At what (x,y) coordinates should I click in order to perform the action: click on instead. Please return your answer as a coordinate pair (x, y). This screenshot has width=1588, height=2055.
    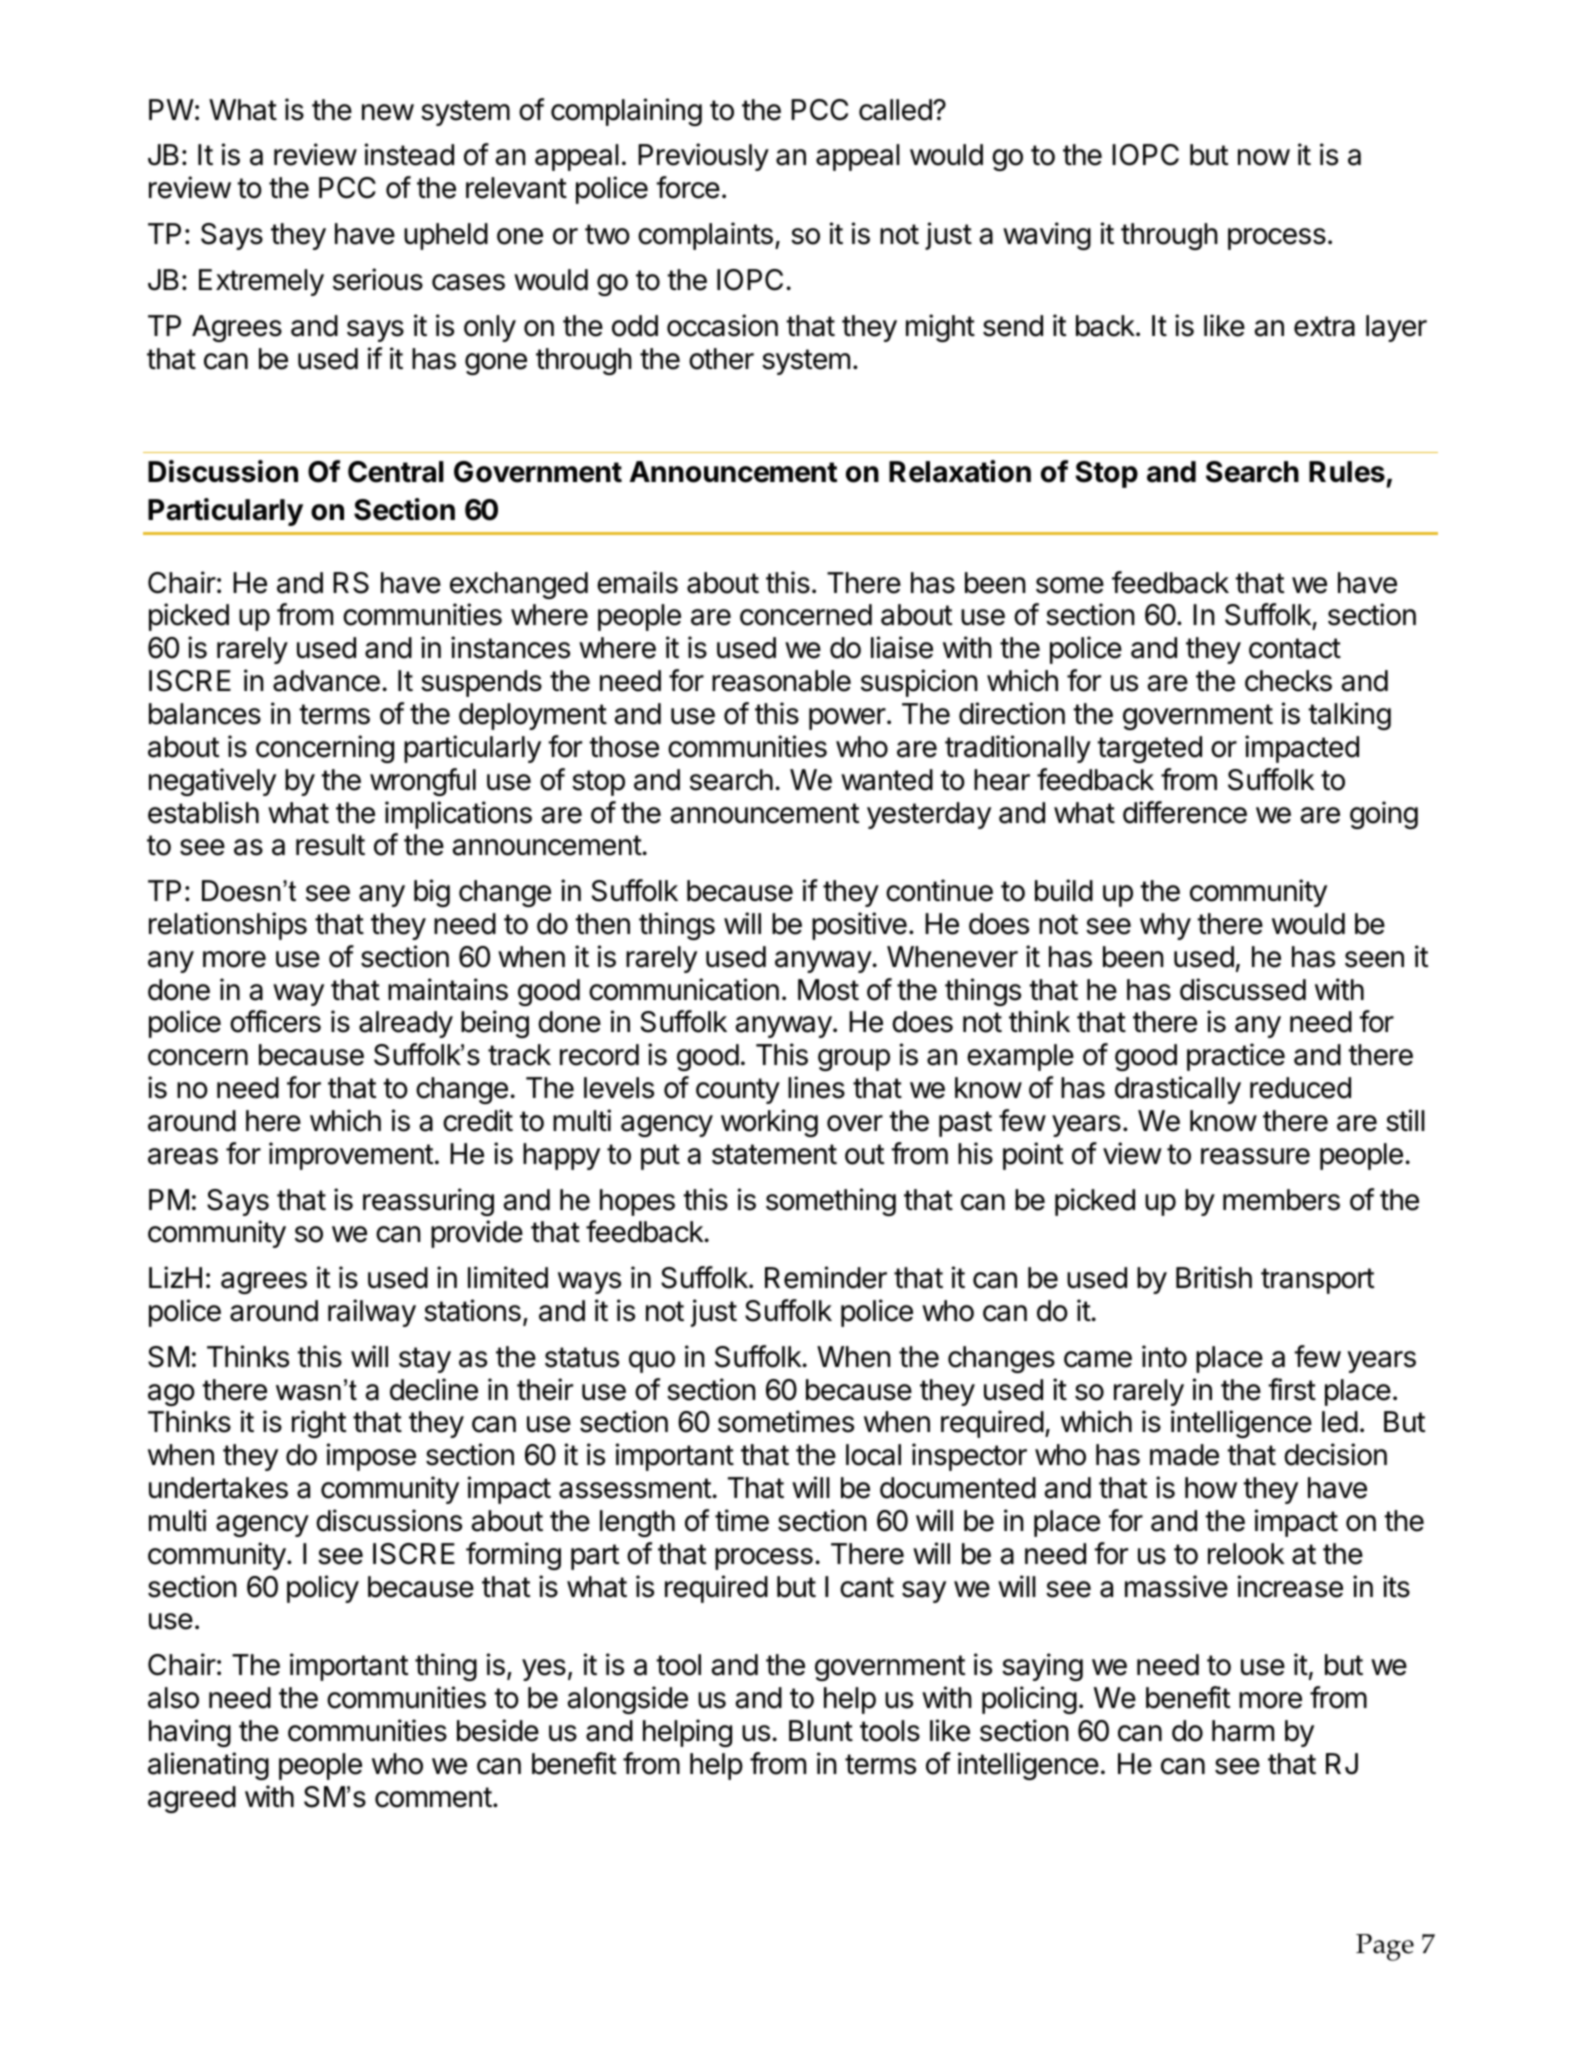
    Looking at the image, I should click on (409, 154).
